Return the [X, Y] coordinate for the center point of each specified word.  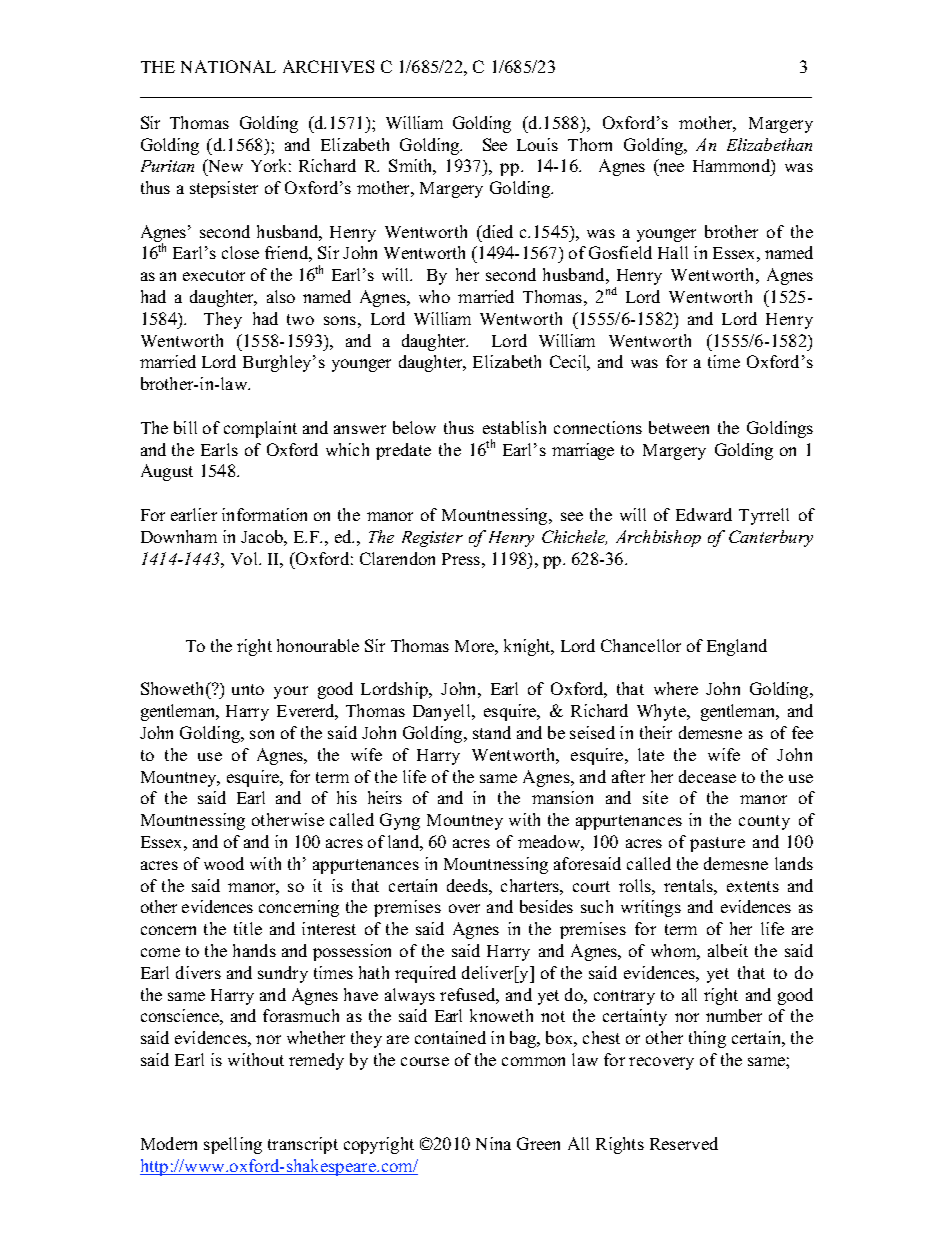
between [679, 427]
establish [514, 427]
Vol [245, 558]
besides [546, 906]
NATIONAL [228, 66]
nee [670, 169]
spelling [233, 1145]
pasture [717, 844]
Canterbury [771, 538]
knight [529, 647]
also [281, 296]
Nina [493, 1143]
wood [224, 863]
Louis [537, 144]
